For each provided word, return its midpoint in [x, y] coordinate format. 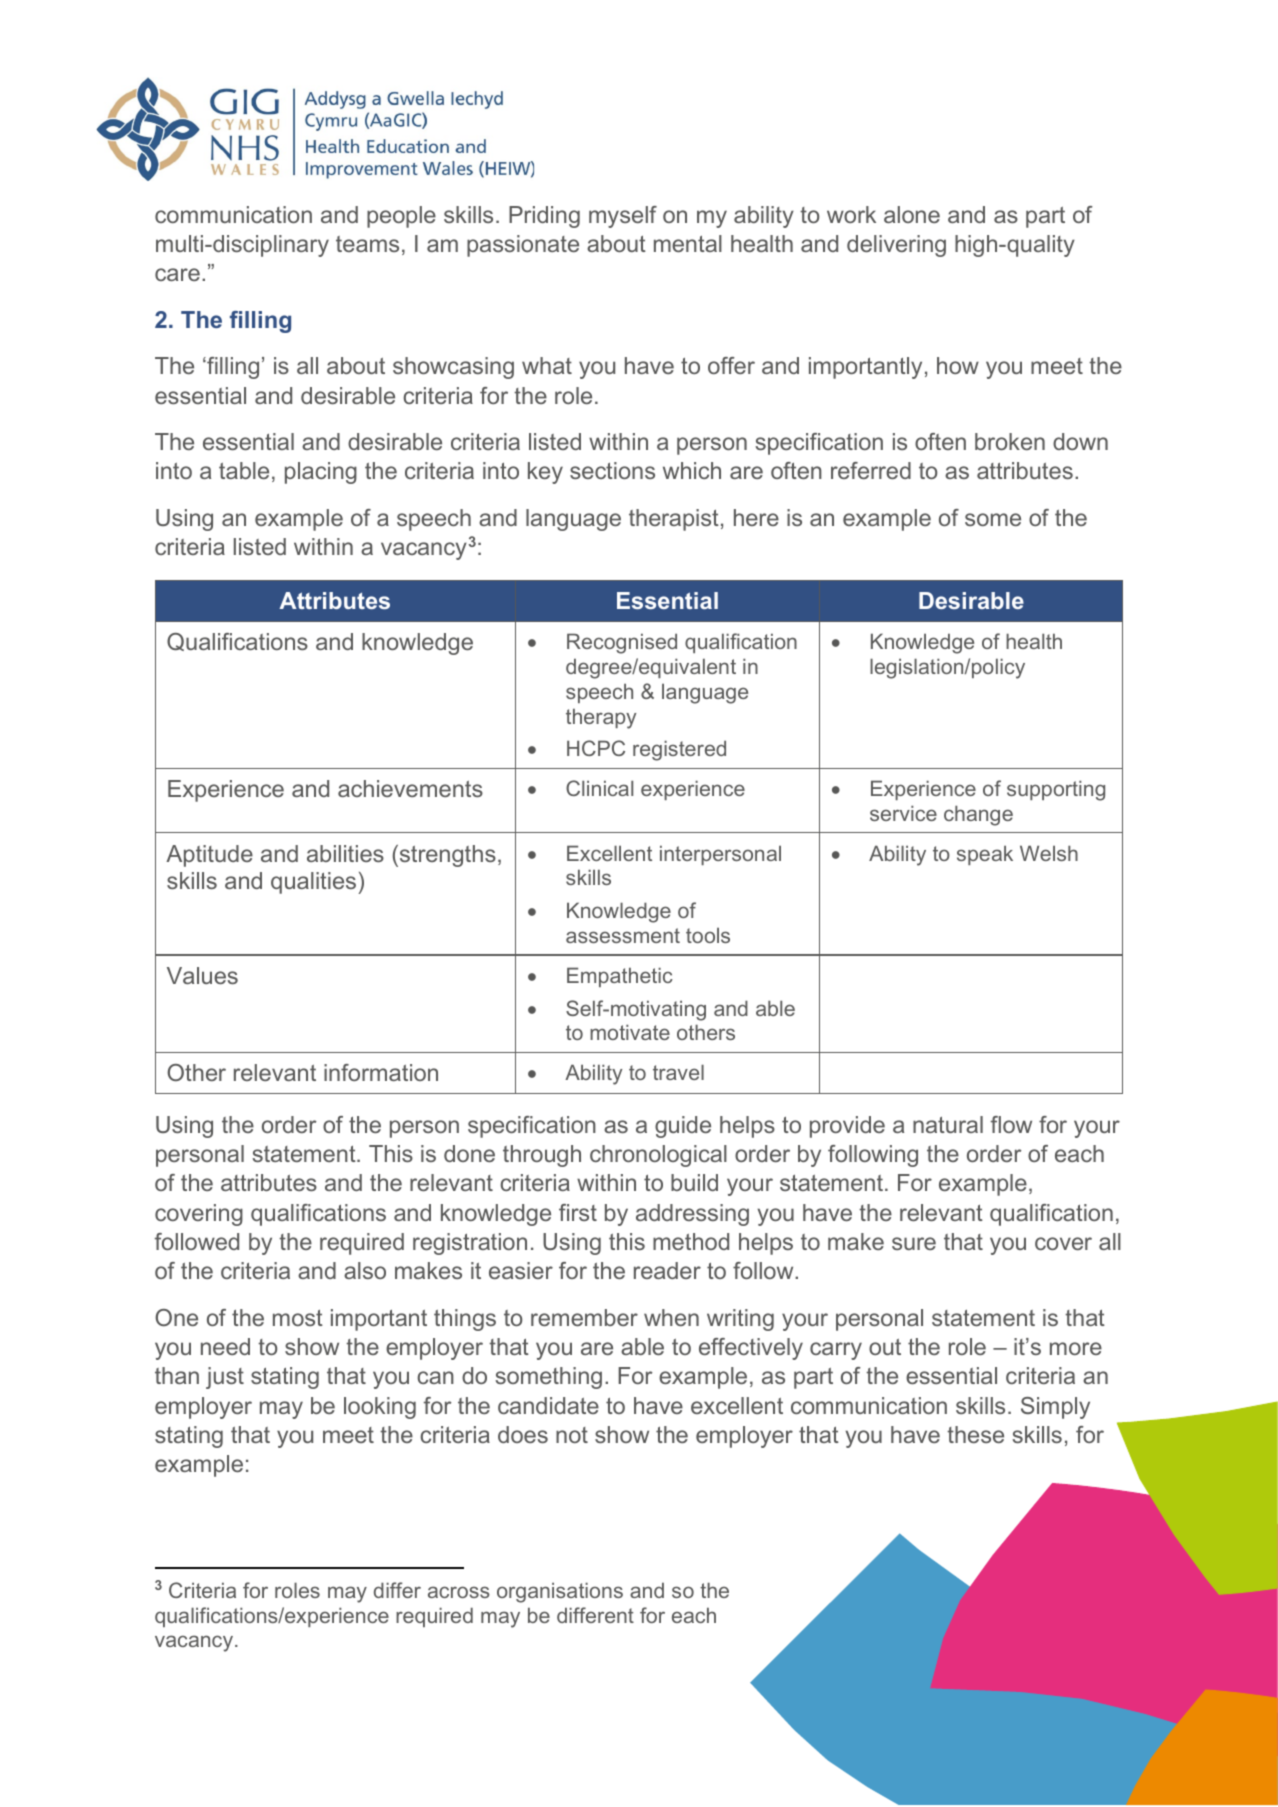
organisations [560, 1592]
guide [683, 1127]
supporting [1056, 790]
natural [948, 1124]
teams [367, 244]
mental [688, 243]
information [381, 1072]
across [459, 1592]
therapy [601, 718]
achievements [410, 788]
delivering [896, 246]
